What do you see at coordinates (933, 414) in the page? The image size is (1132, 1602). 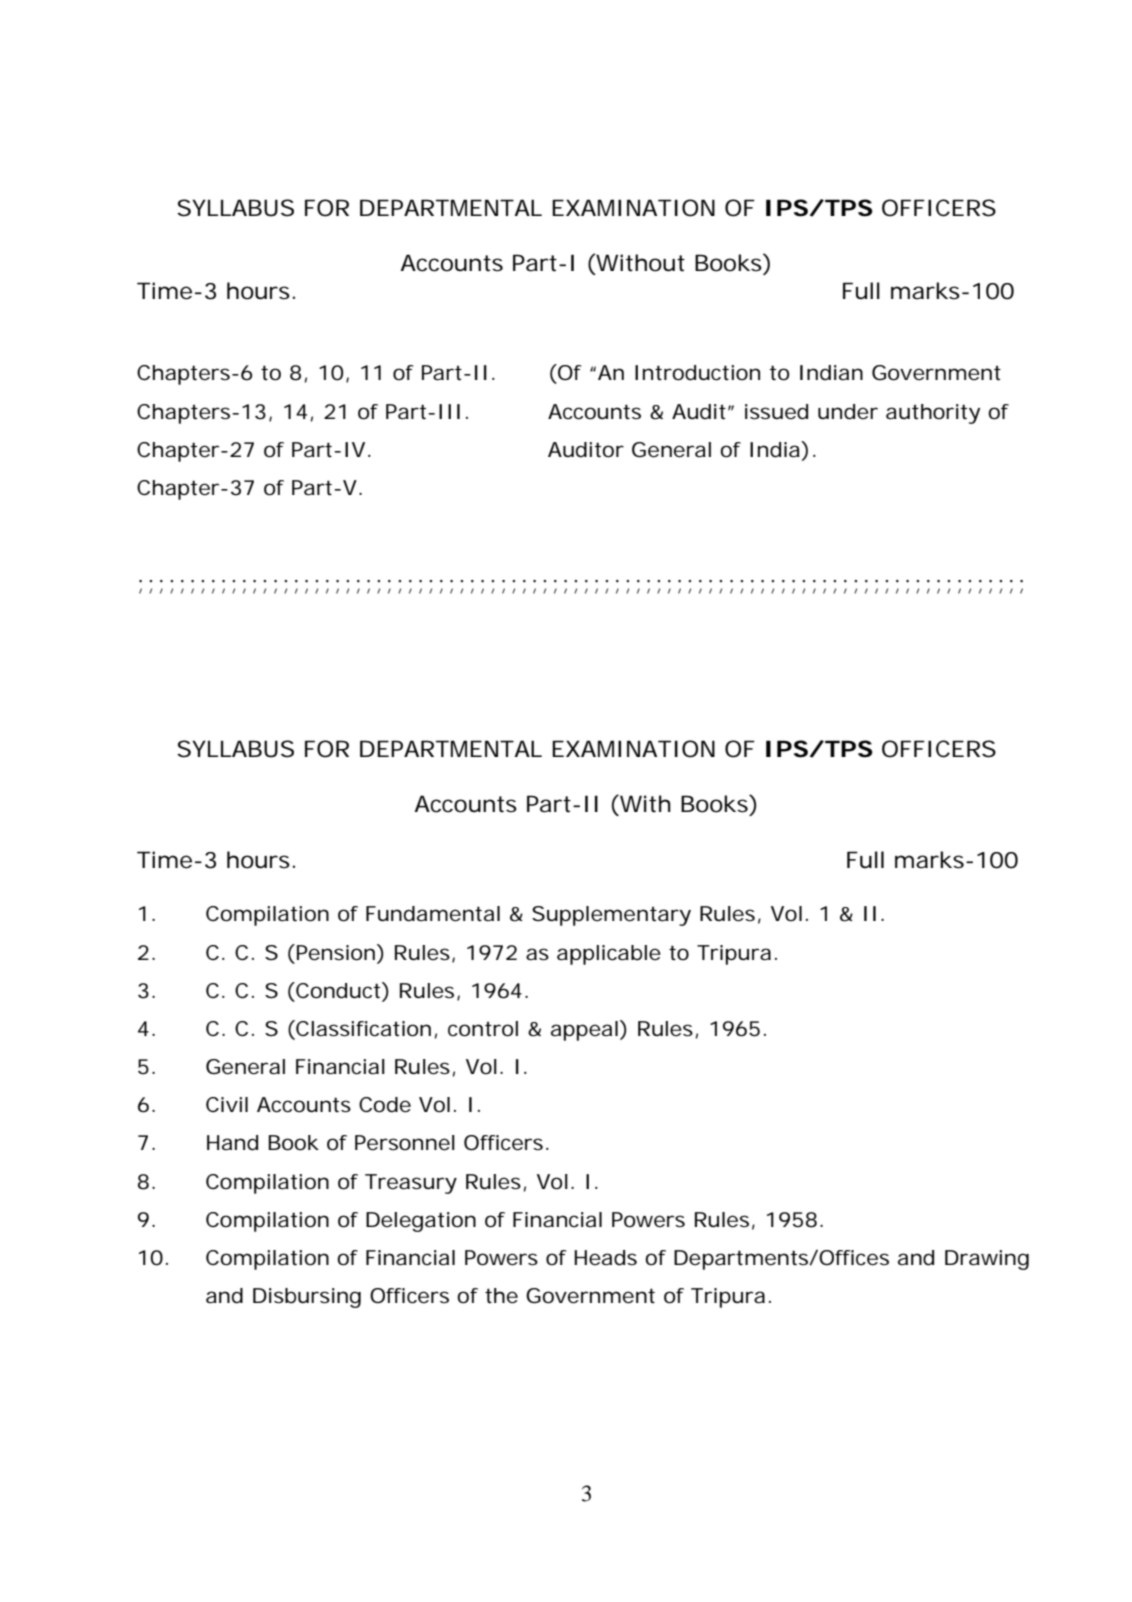 I see `authority` at bounding box center [933, 414].
